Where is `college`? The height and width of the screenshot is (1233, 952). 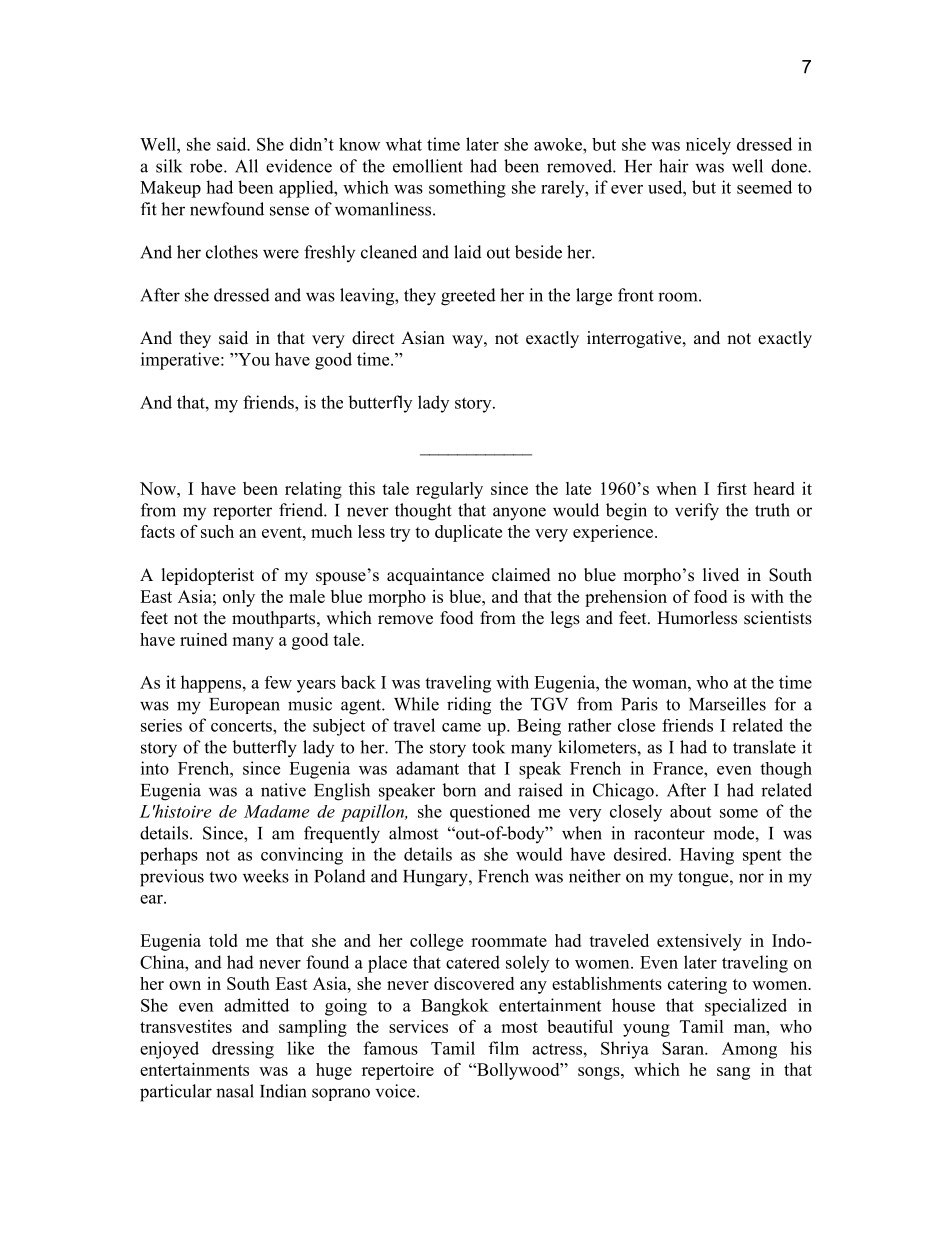 college is located at coordinates (436, 942).
